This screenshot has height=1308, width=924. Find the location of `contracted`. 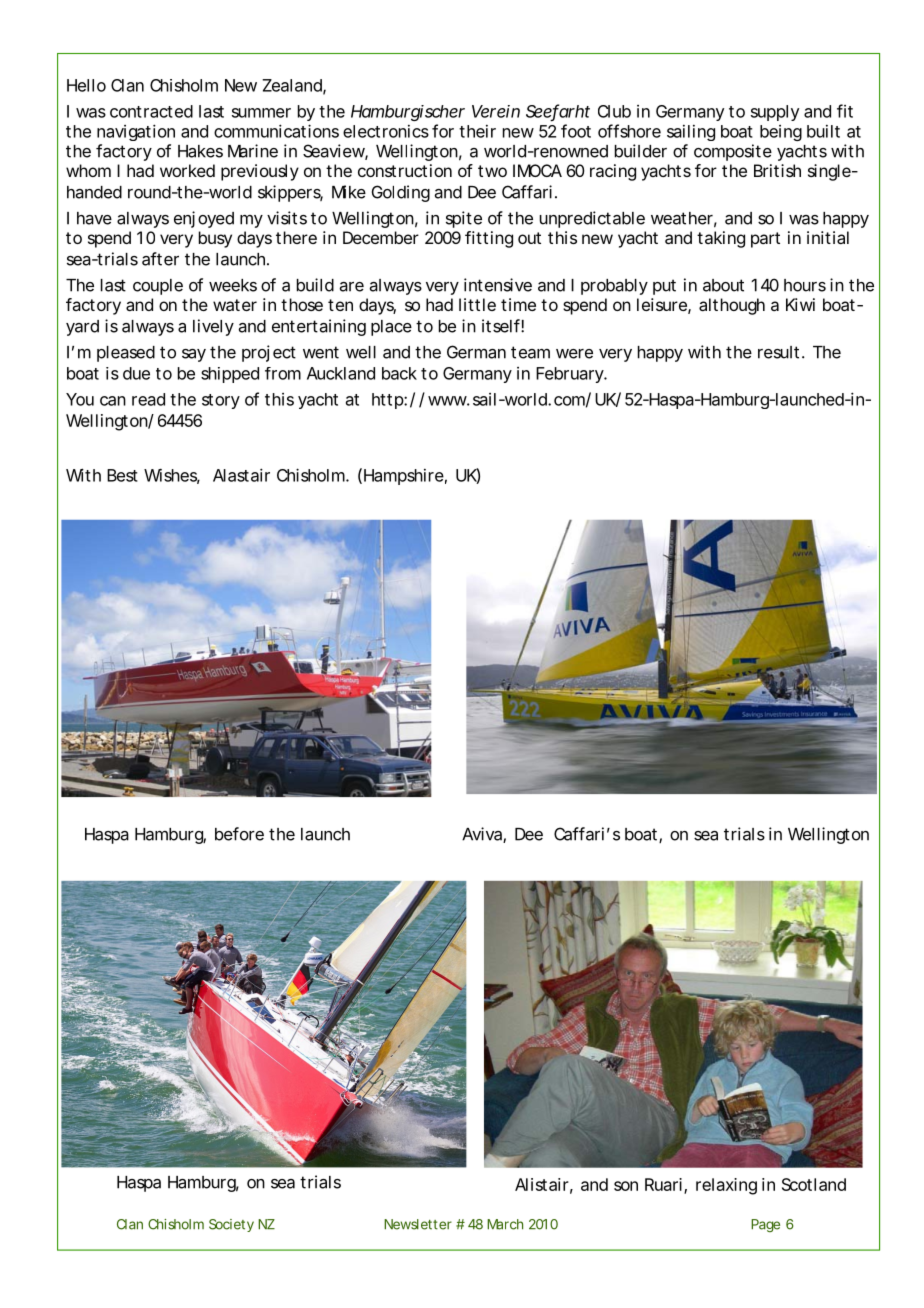

contracted is located at coordinates (151, 111).
